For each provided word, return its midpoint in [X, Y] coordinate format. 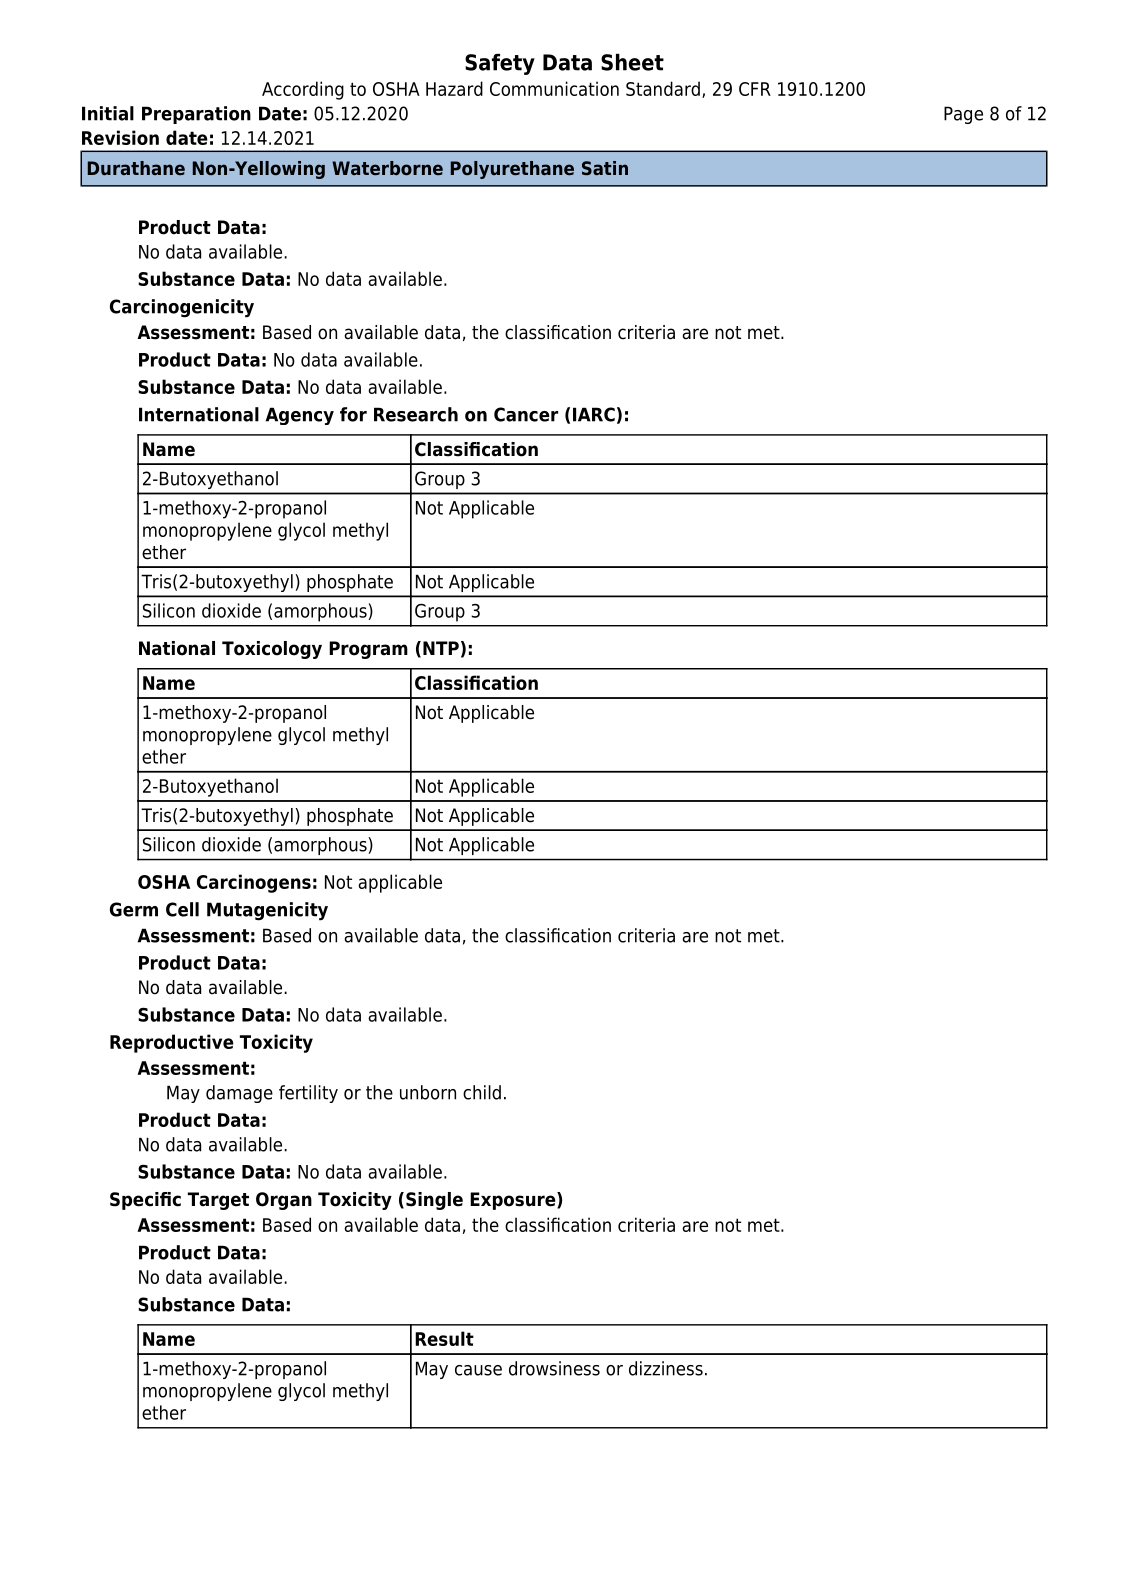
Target [218, 1201]
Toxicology [272, 650]
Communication [554, 88]
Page [963, 115]
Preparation [196, 115]
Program [368, 650]
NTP [441, 648]
